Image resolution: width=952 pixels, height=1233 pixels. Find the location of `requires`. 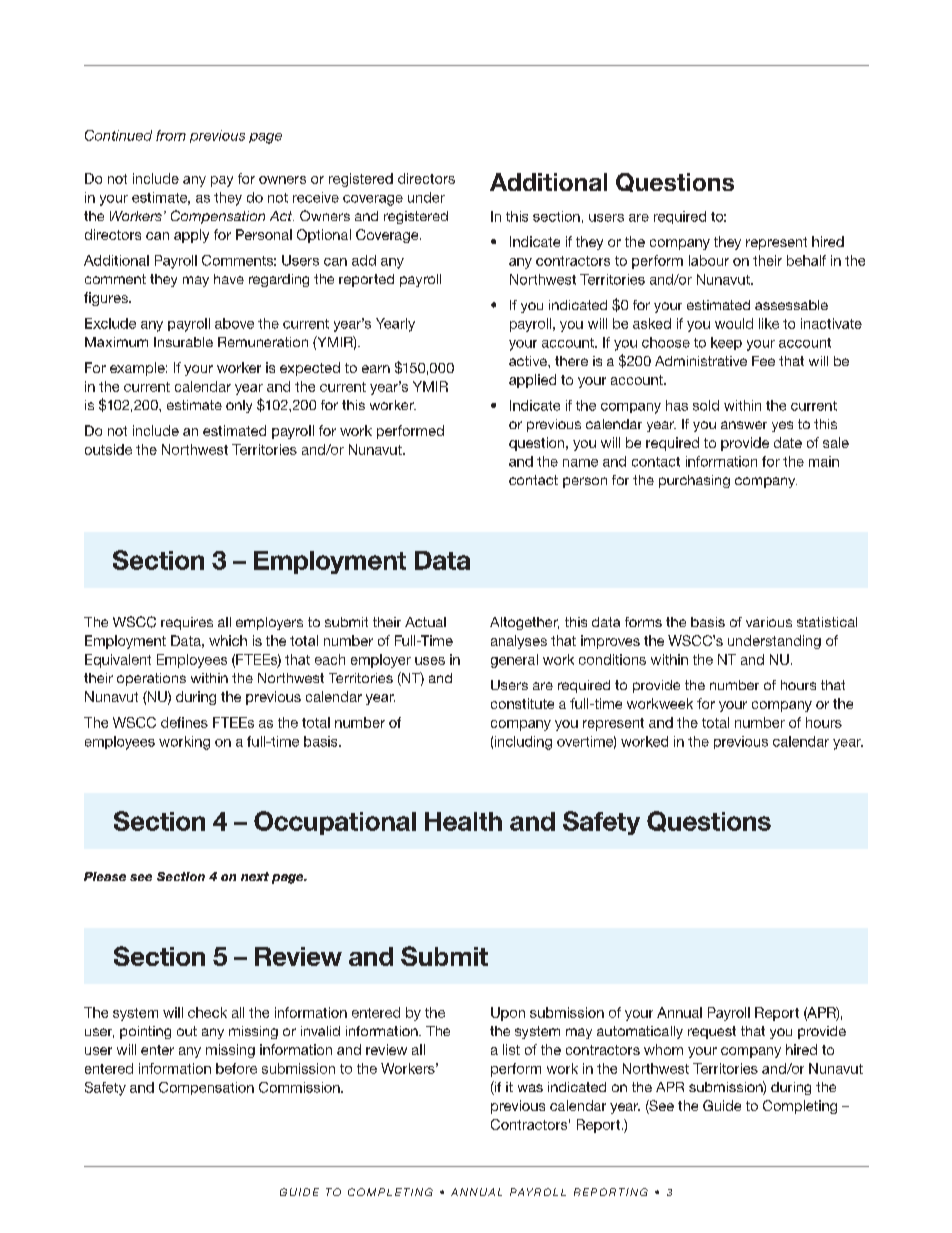

requires is located at coordinates (187, 623).
